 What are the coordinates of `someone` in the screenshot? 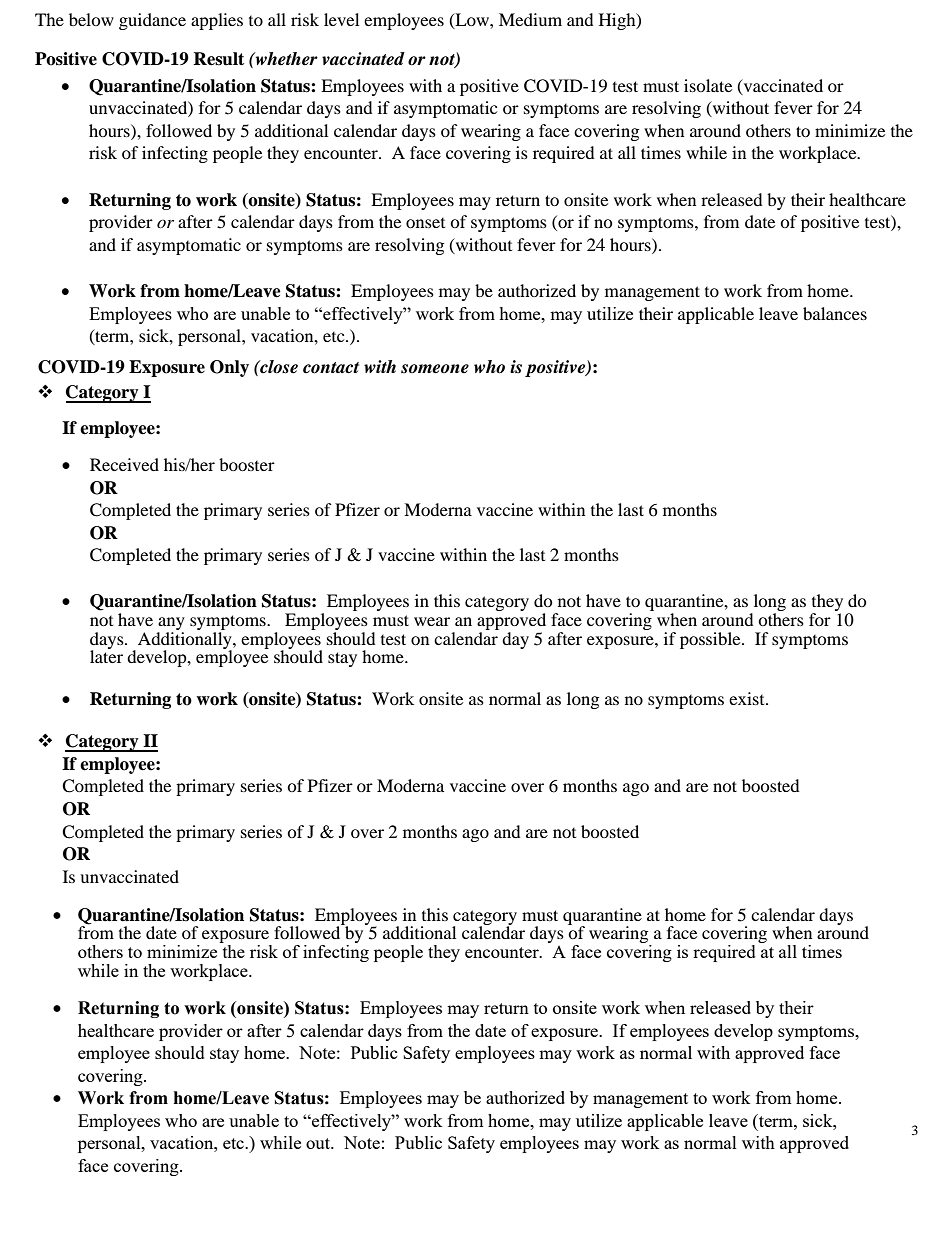 It's located at (435, 369).
